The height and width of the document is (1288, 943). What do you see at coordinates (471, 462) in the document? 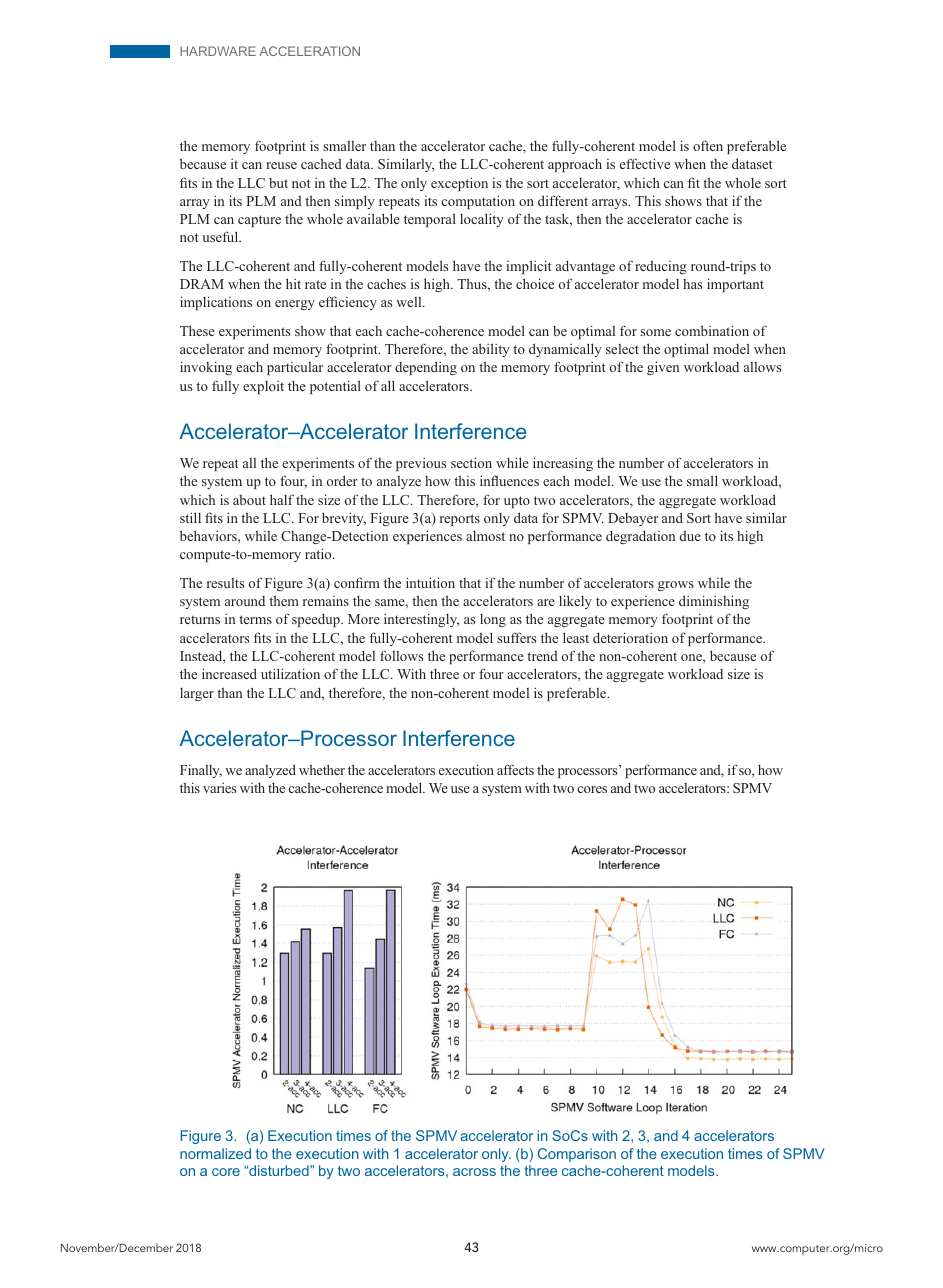
I see `section` at bounding box center [471, 462].
